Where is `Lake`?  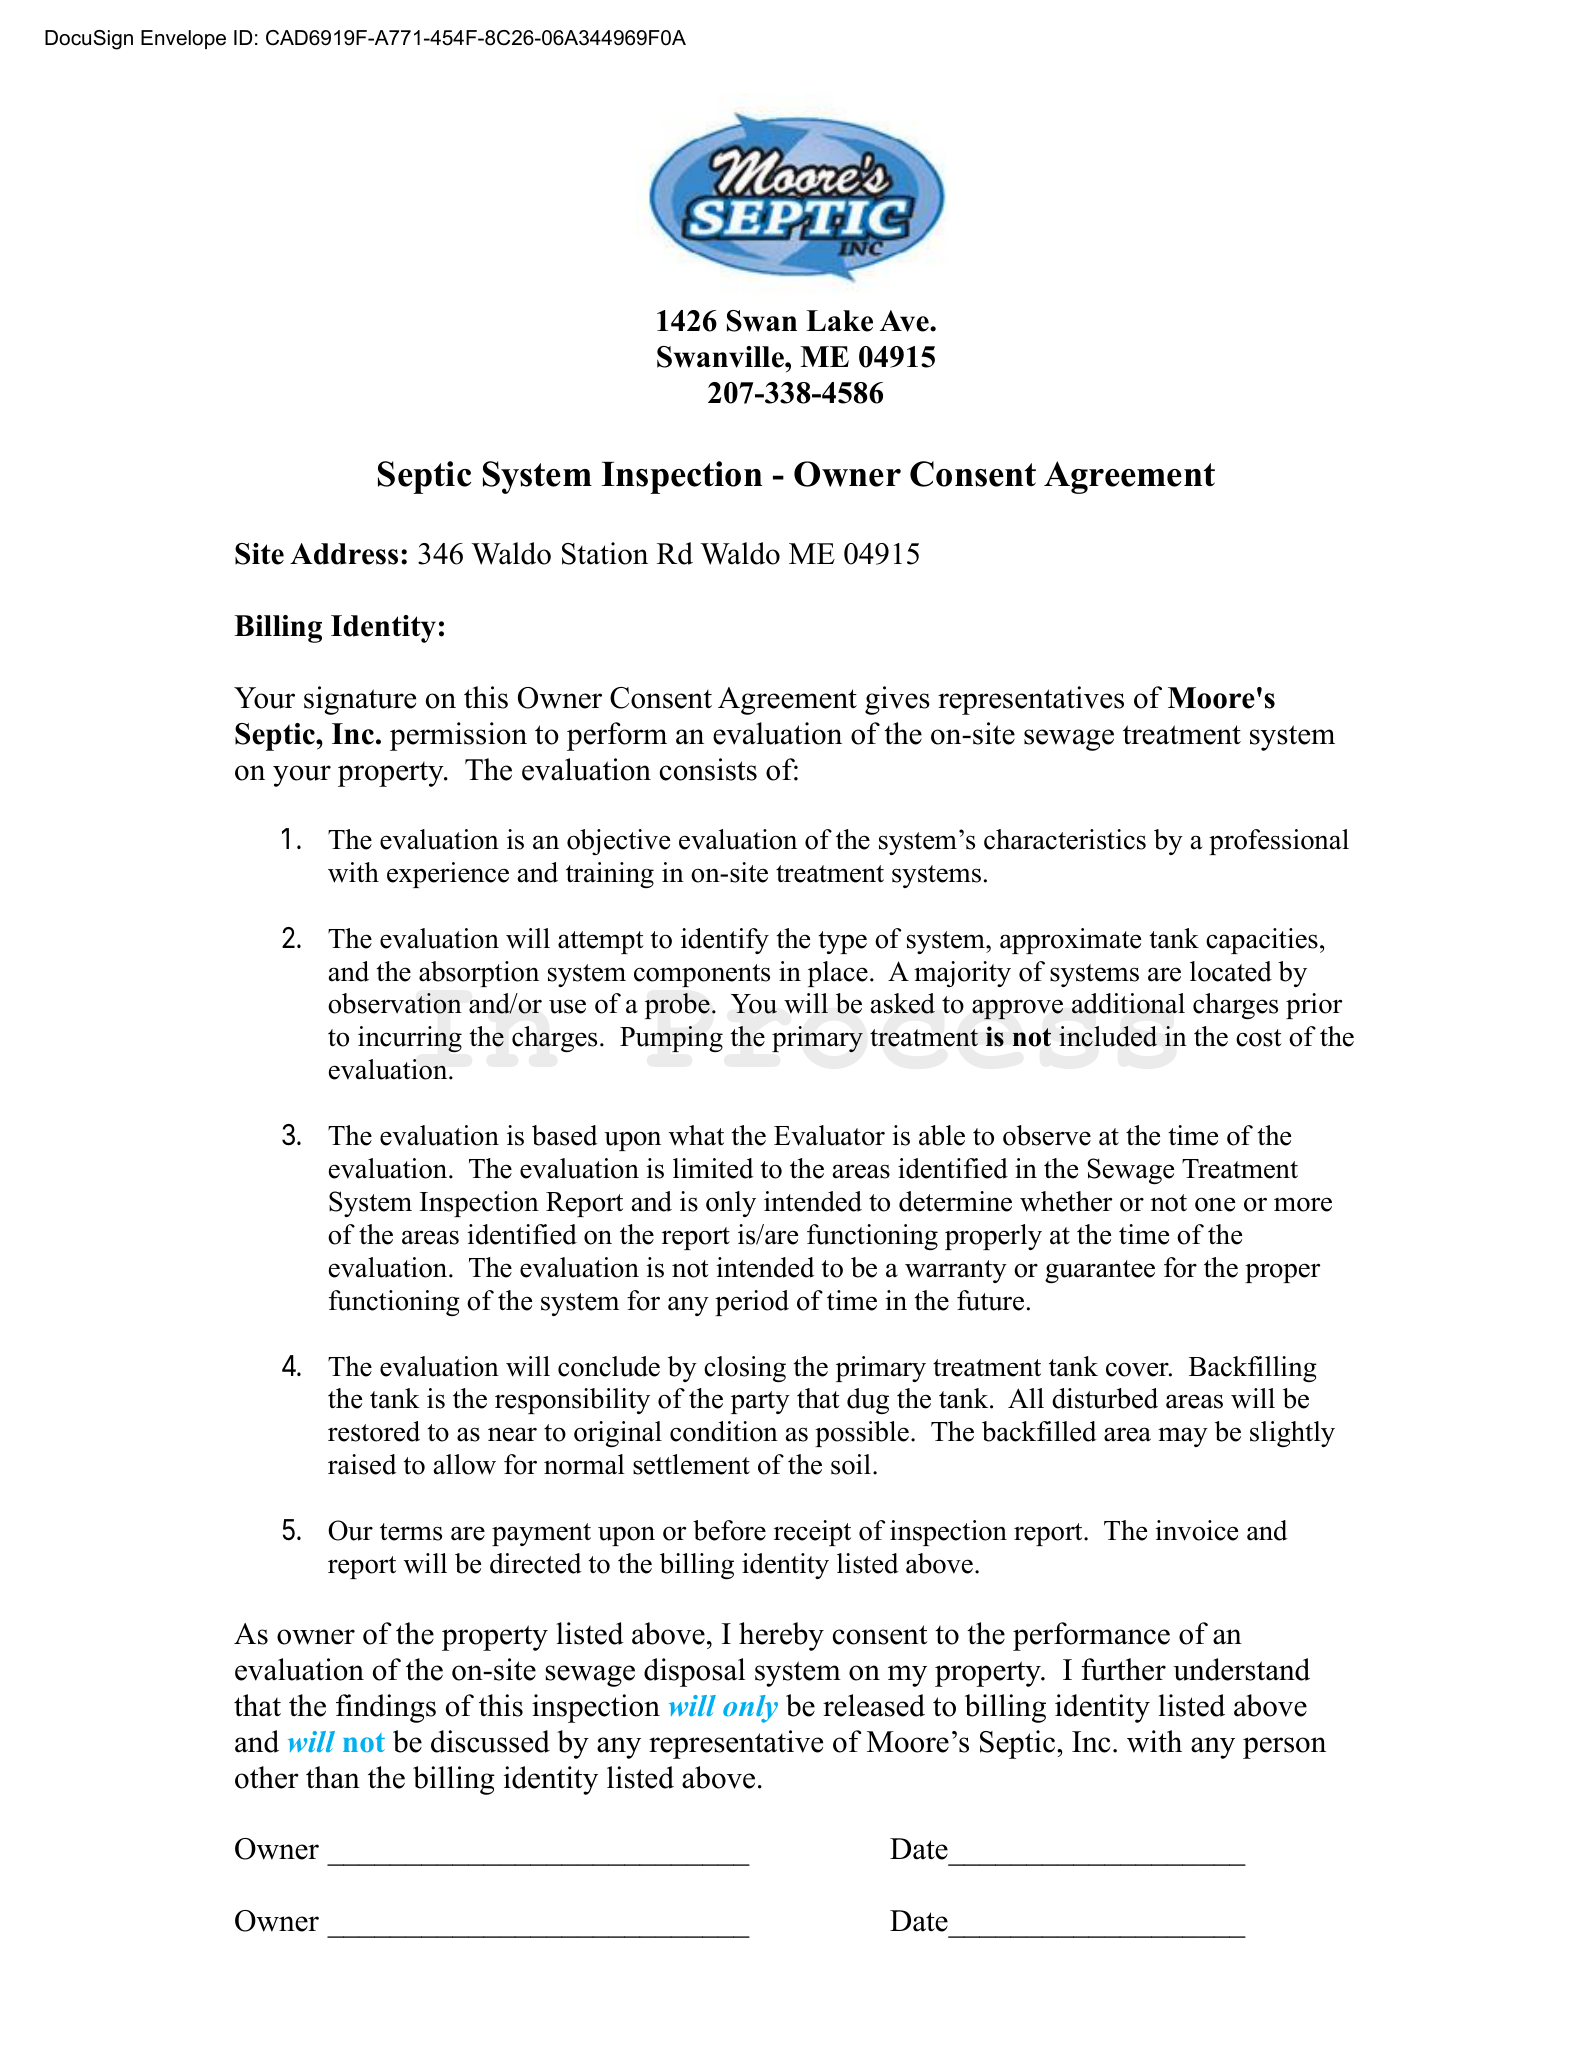
Lake is located at coordinates (839, 321).
